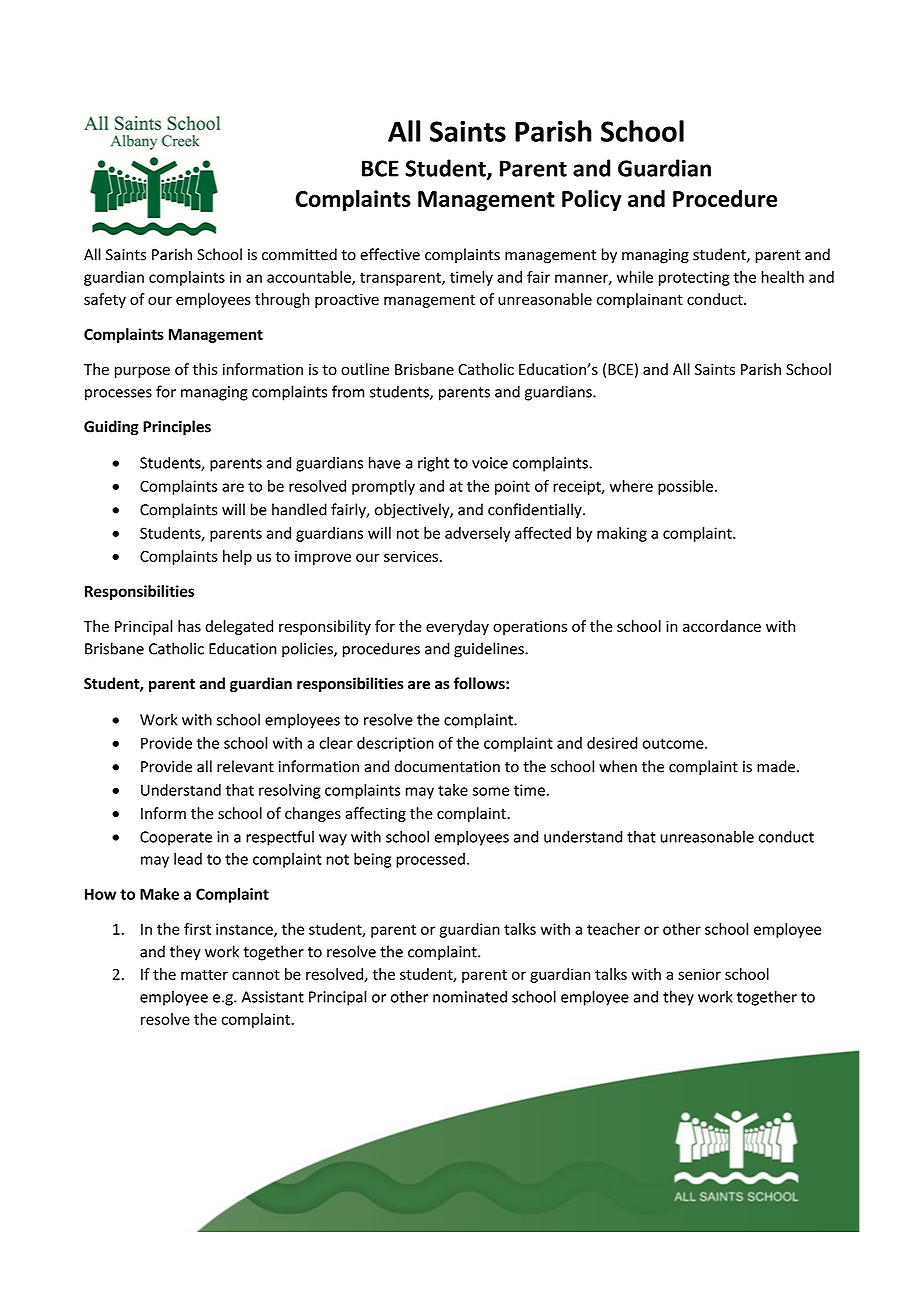 The width and height of the document is (924, 1308). Describe the element at coordinates (299, 254) in the document. I see `committed` at that location.
